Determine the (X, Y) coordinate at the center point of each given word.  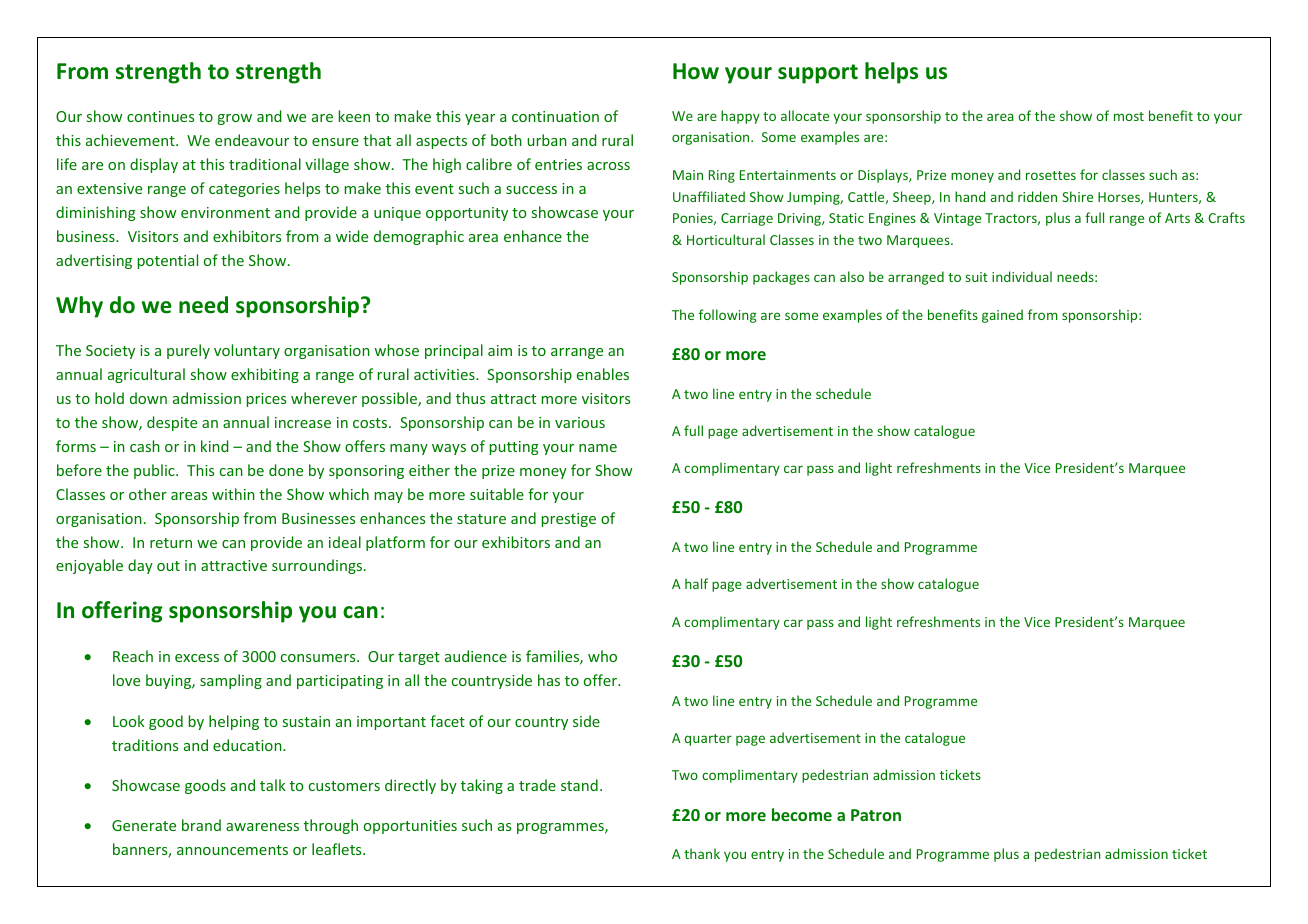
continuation (555, 116)
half (696, 583)
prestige (569, 520)
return (171, 543)
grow (235, 119)
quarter (708, 740)
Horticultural (726, 239)
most (1129, 116)
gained (1002, 316)
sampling (231, 681)
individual (1022, 276)
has (549, 680)
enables (603, 374)
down (148, 398)
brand (201, 825)
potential (168, 261)
